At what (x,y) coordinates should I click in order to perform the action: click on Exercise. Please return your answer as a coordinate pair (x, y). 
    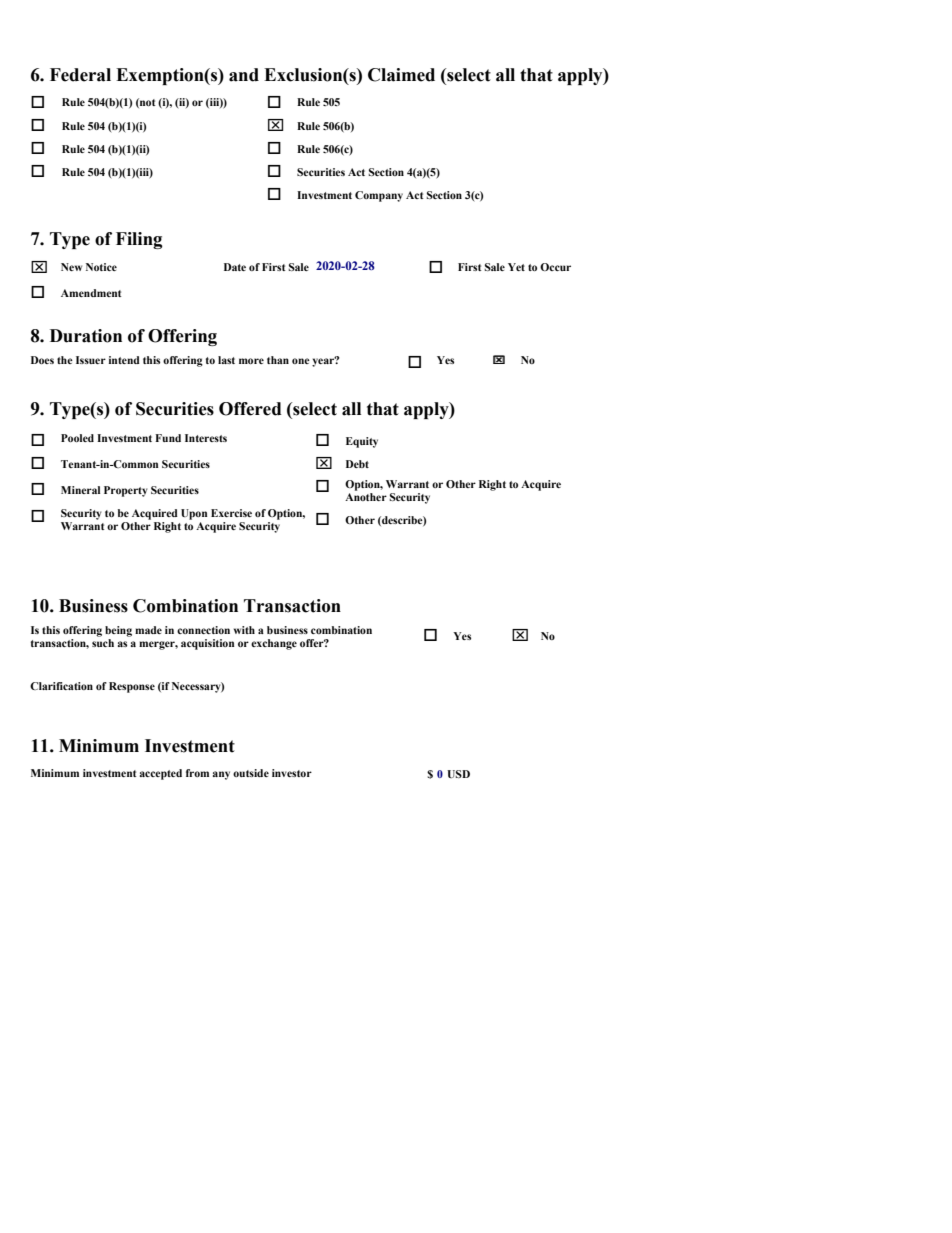
    Looking at the image, I should click on (231, 513).
